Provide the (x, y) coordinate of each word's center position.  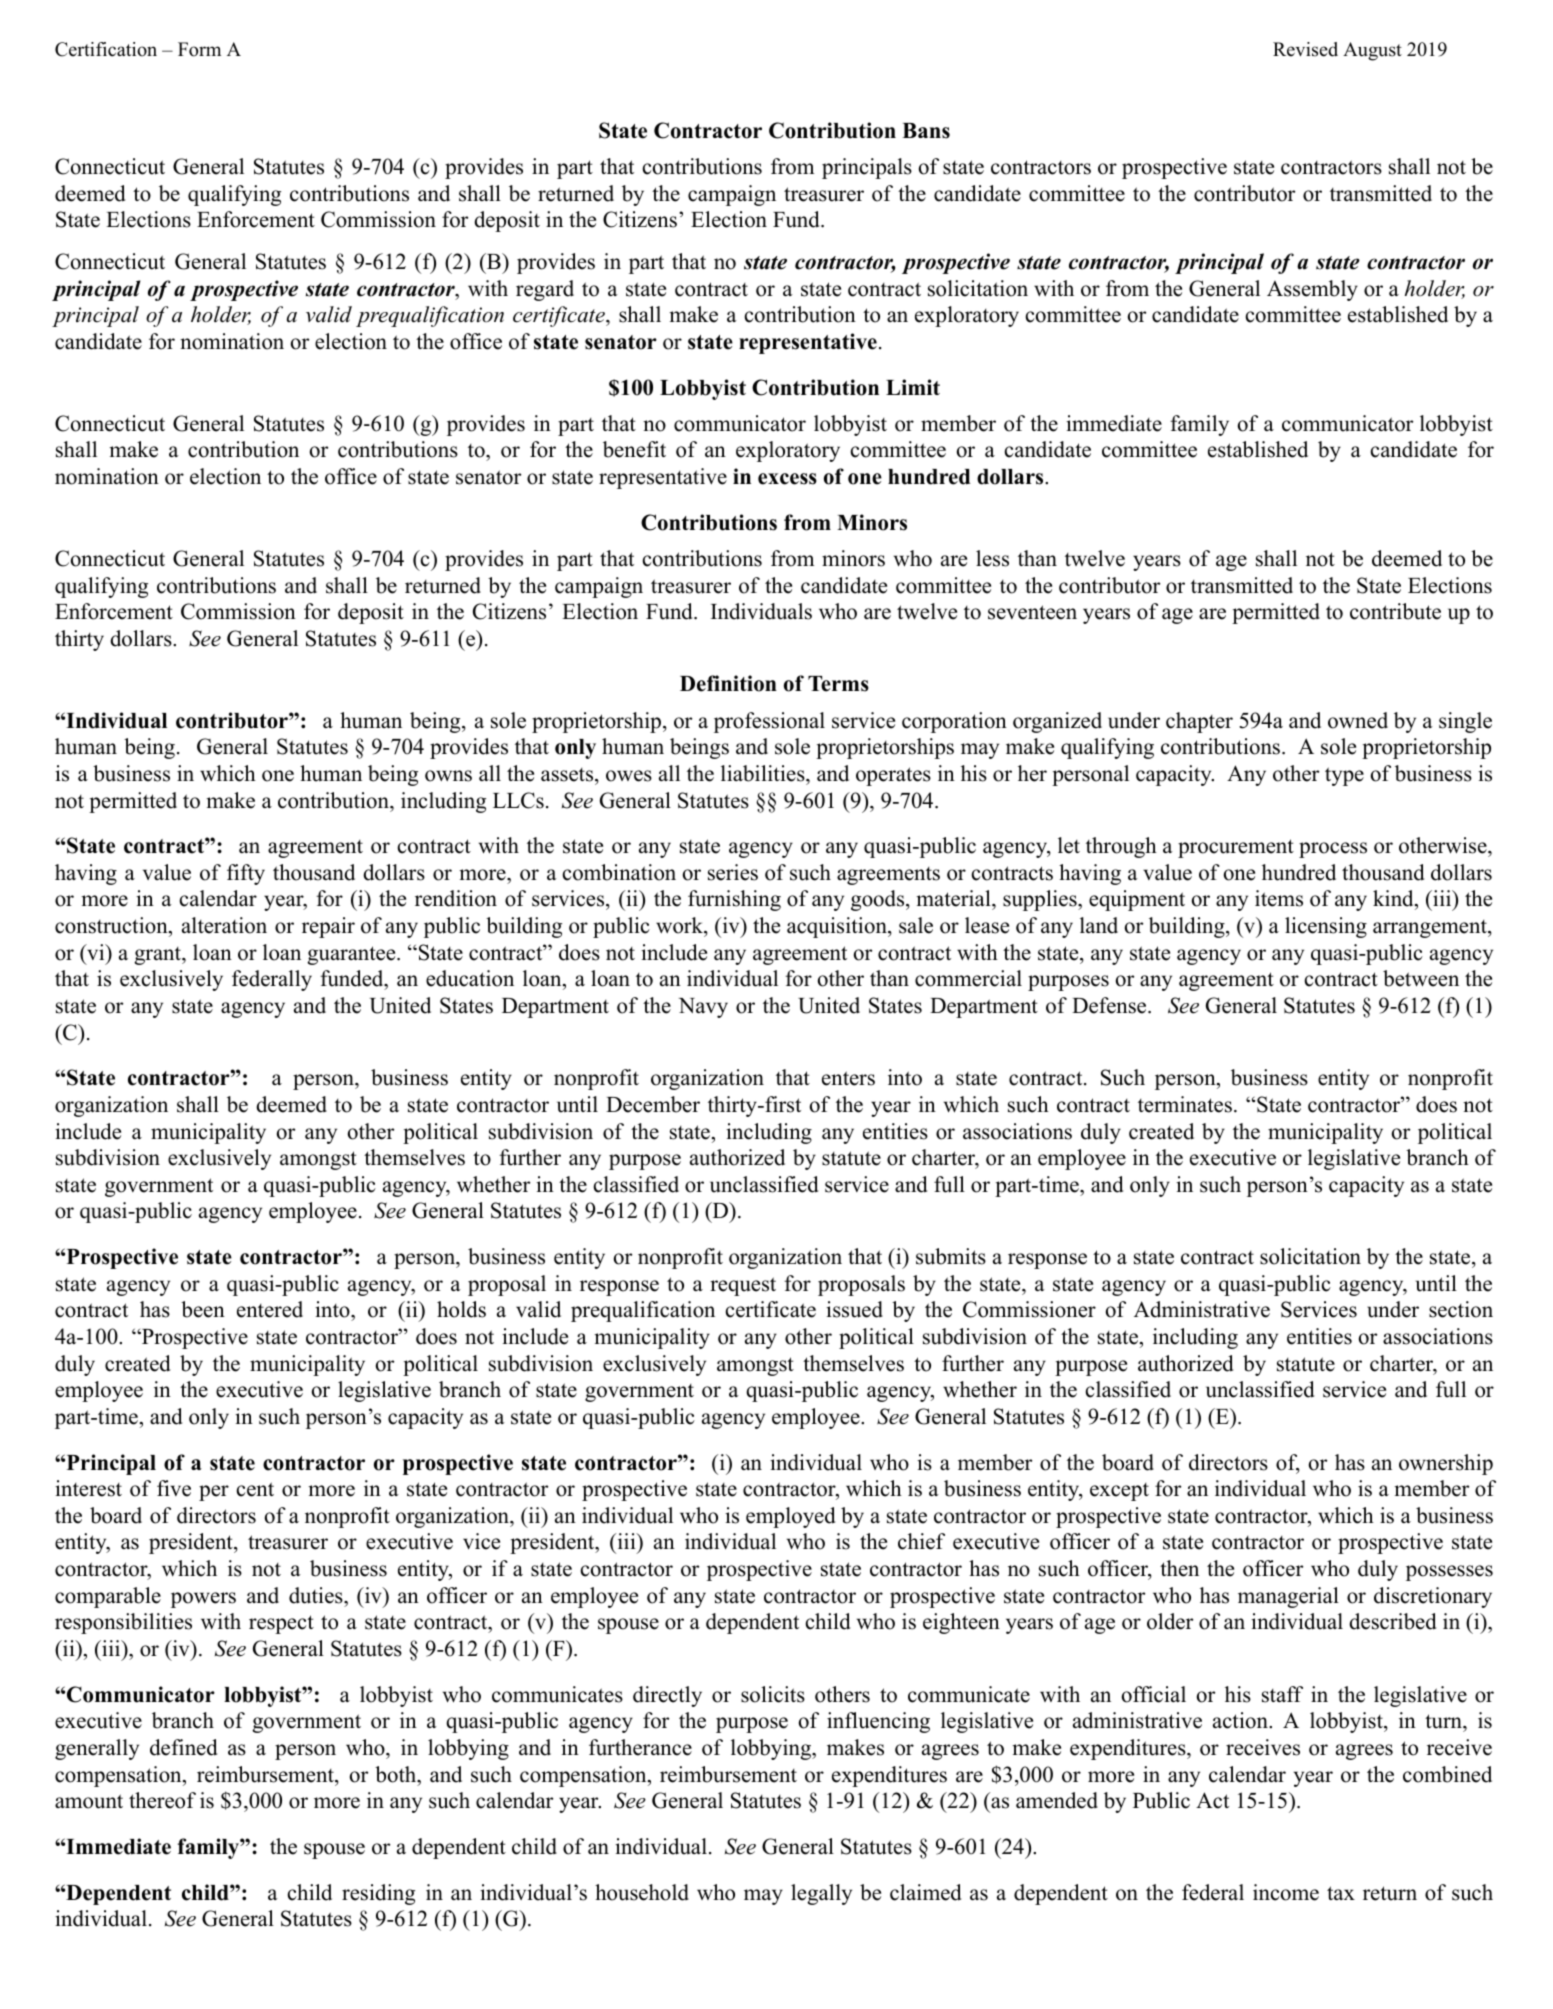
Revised (1305, 49)
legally (821, 1894)
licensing (1326, 927)
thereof (162, 1800)
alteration (224, 925)
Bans (926, 131)
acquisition (838, 927)
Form (199, 49)
